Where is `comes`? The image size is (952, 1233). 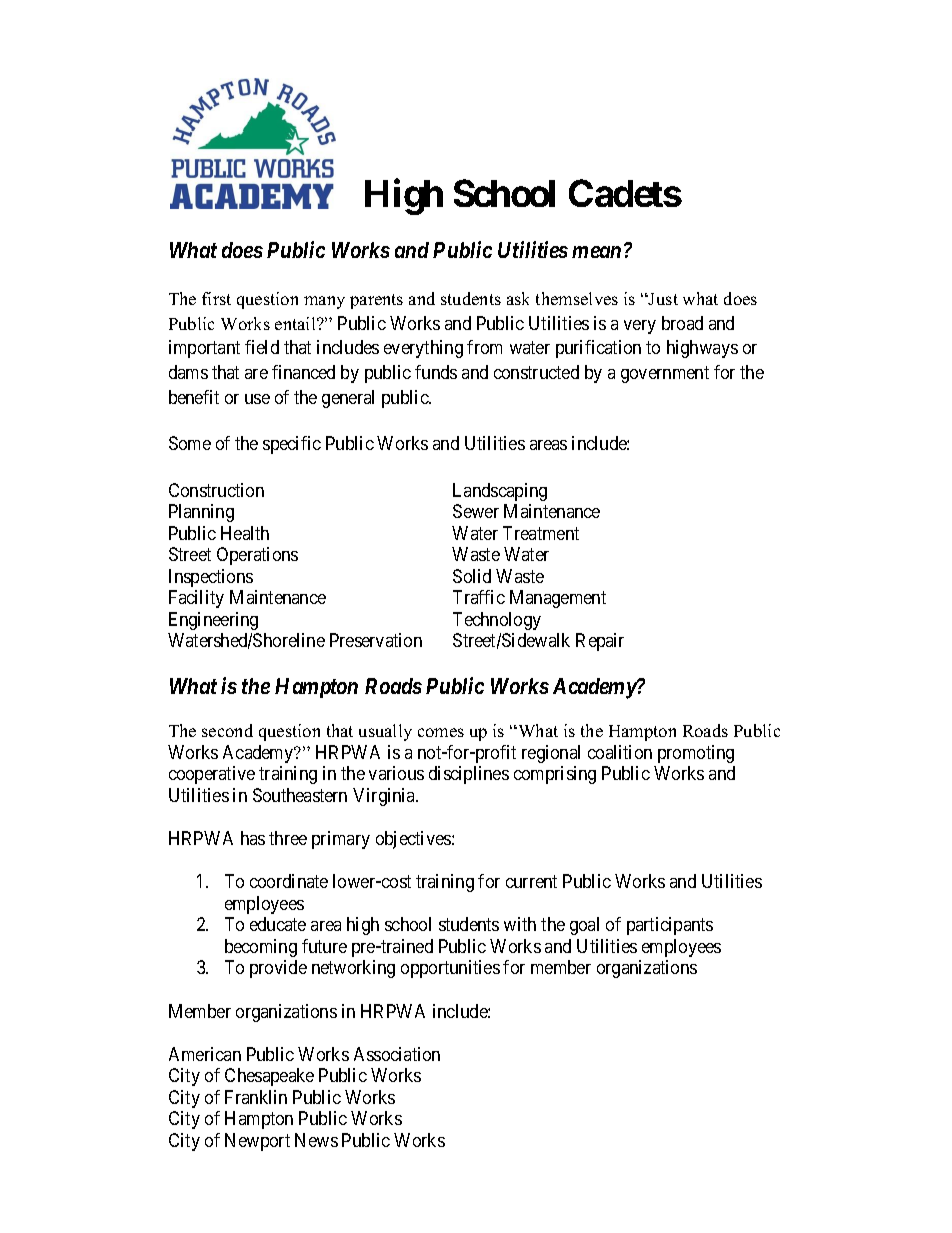 comes is located at coordinates (441, 732).
